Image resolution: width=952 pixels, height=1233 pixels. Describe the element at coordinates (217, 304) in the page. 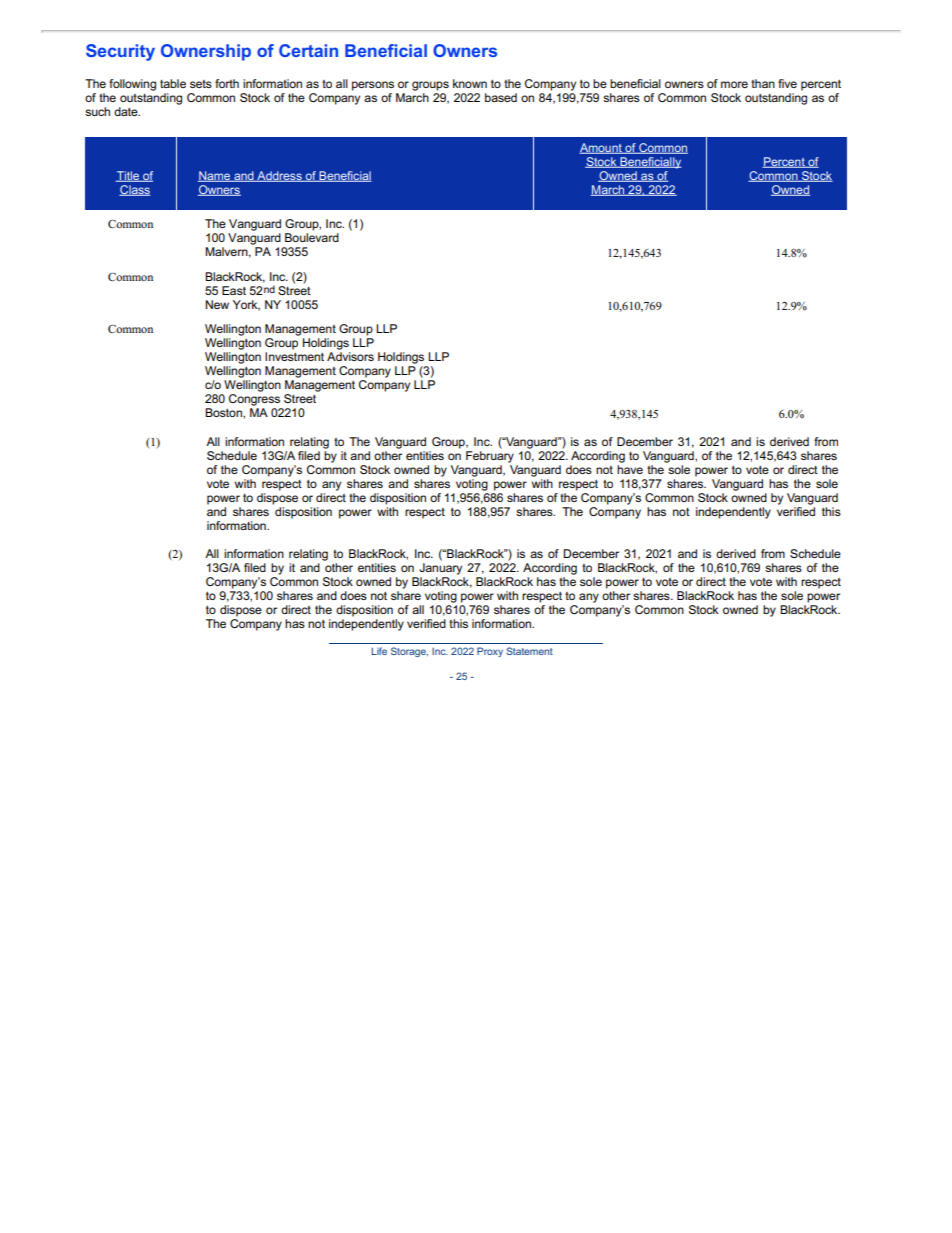

I see `New` at that location.
